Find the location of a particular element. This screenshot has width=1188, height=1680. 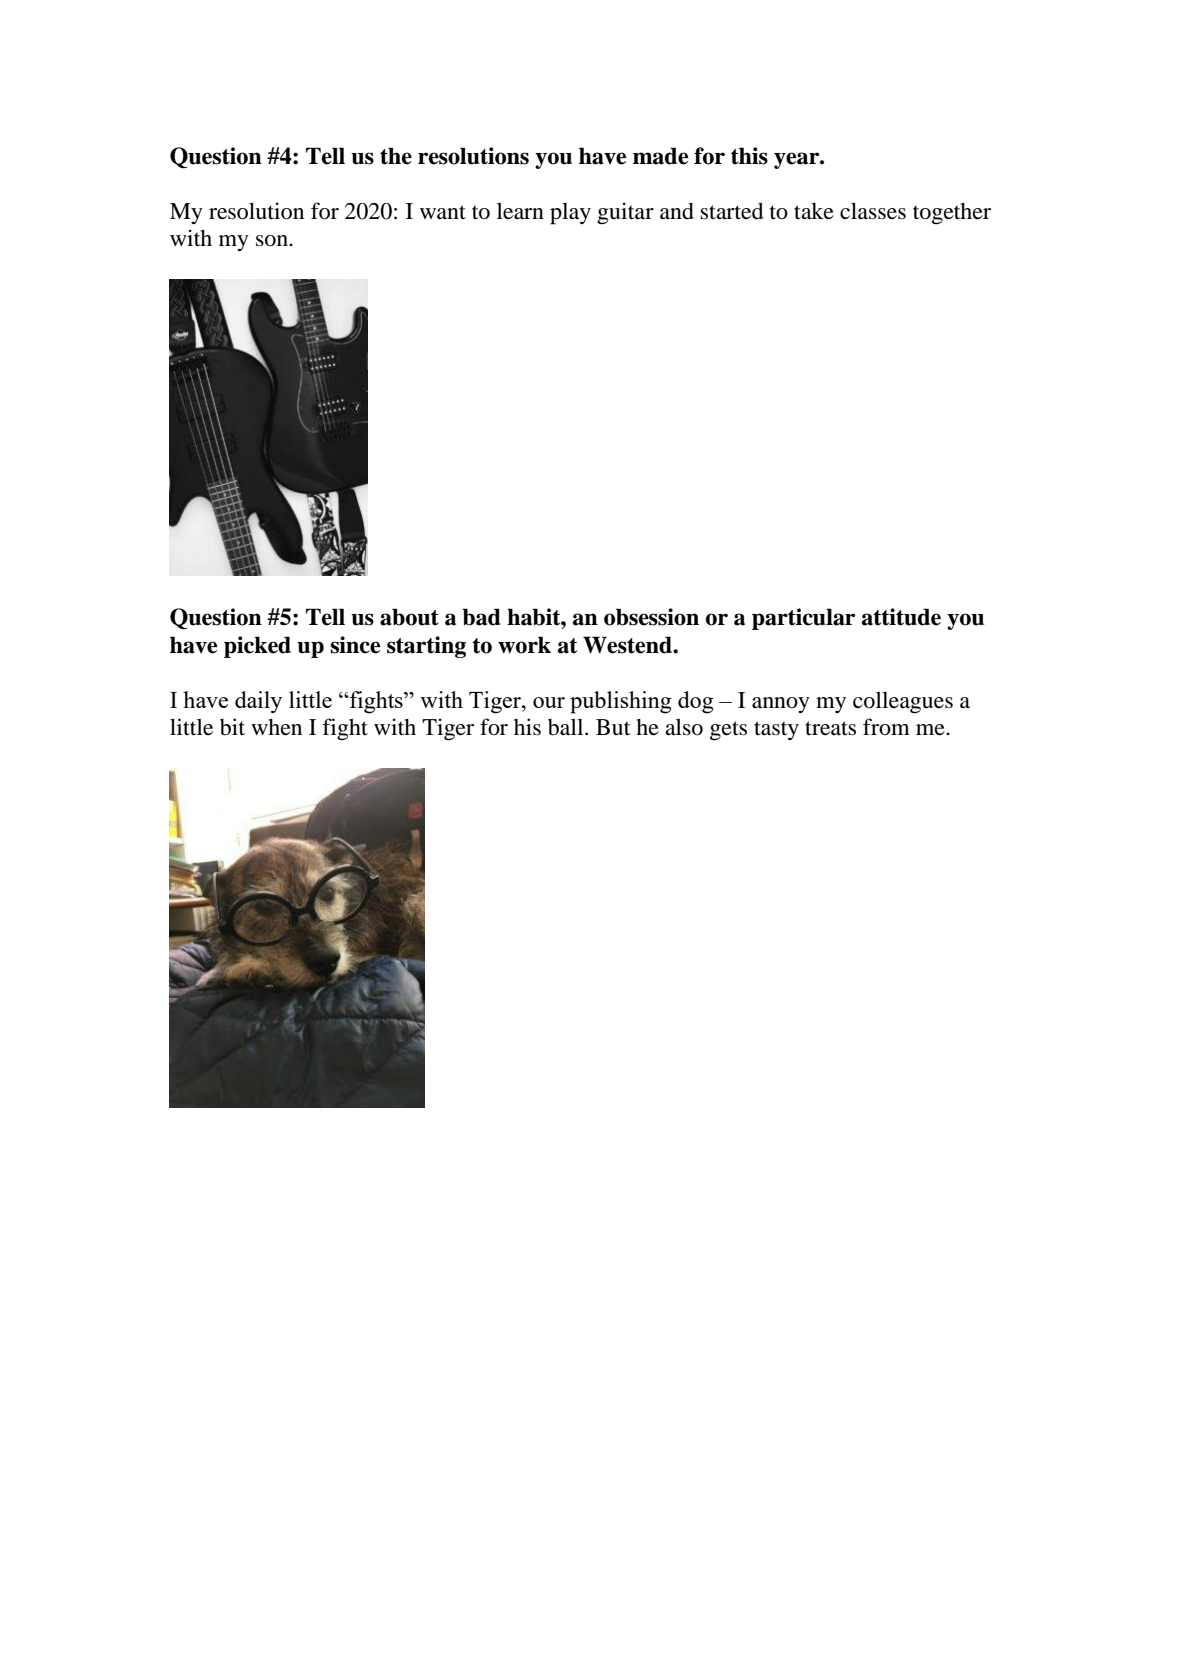

when is located at coordinates (276, 727).
